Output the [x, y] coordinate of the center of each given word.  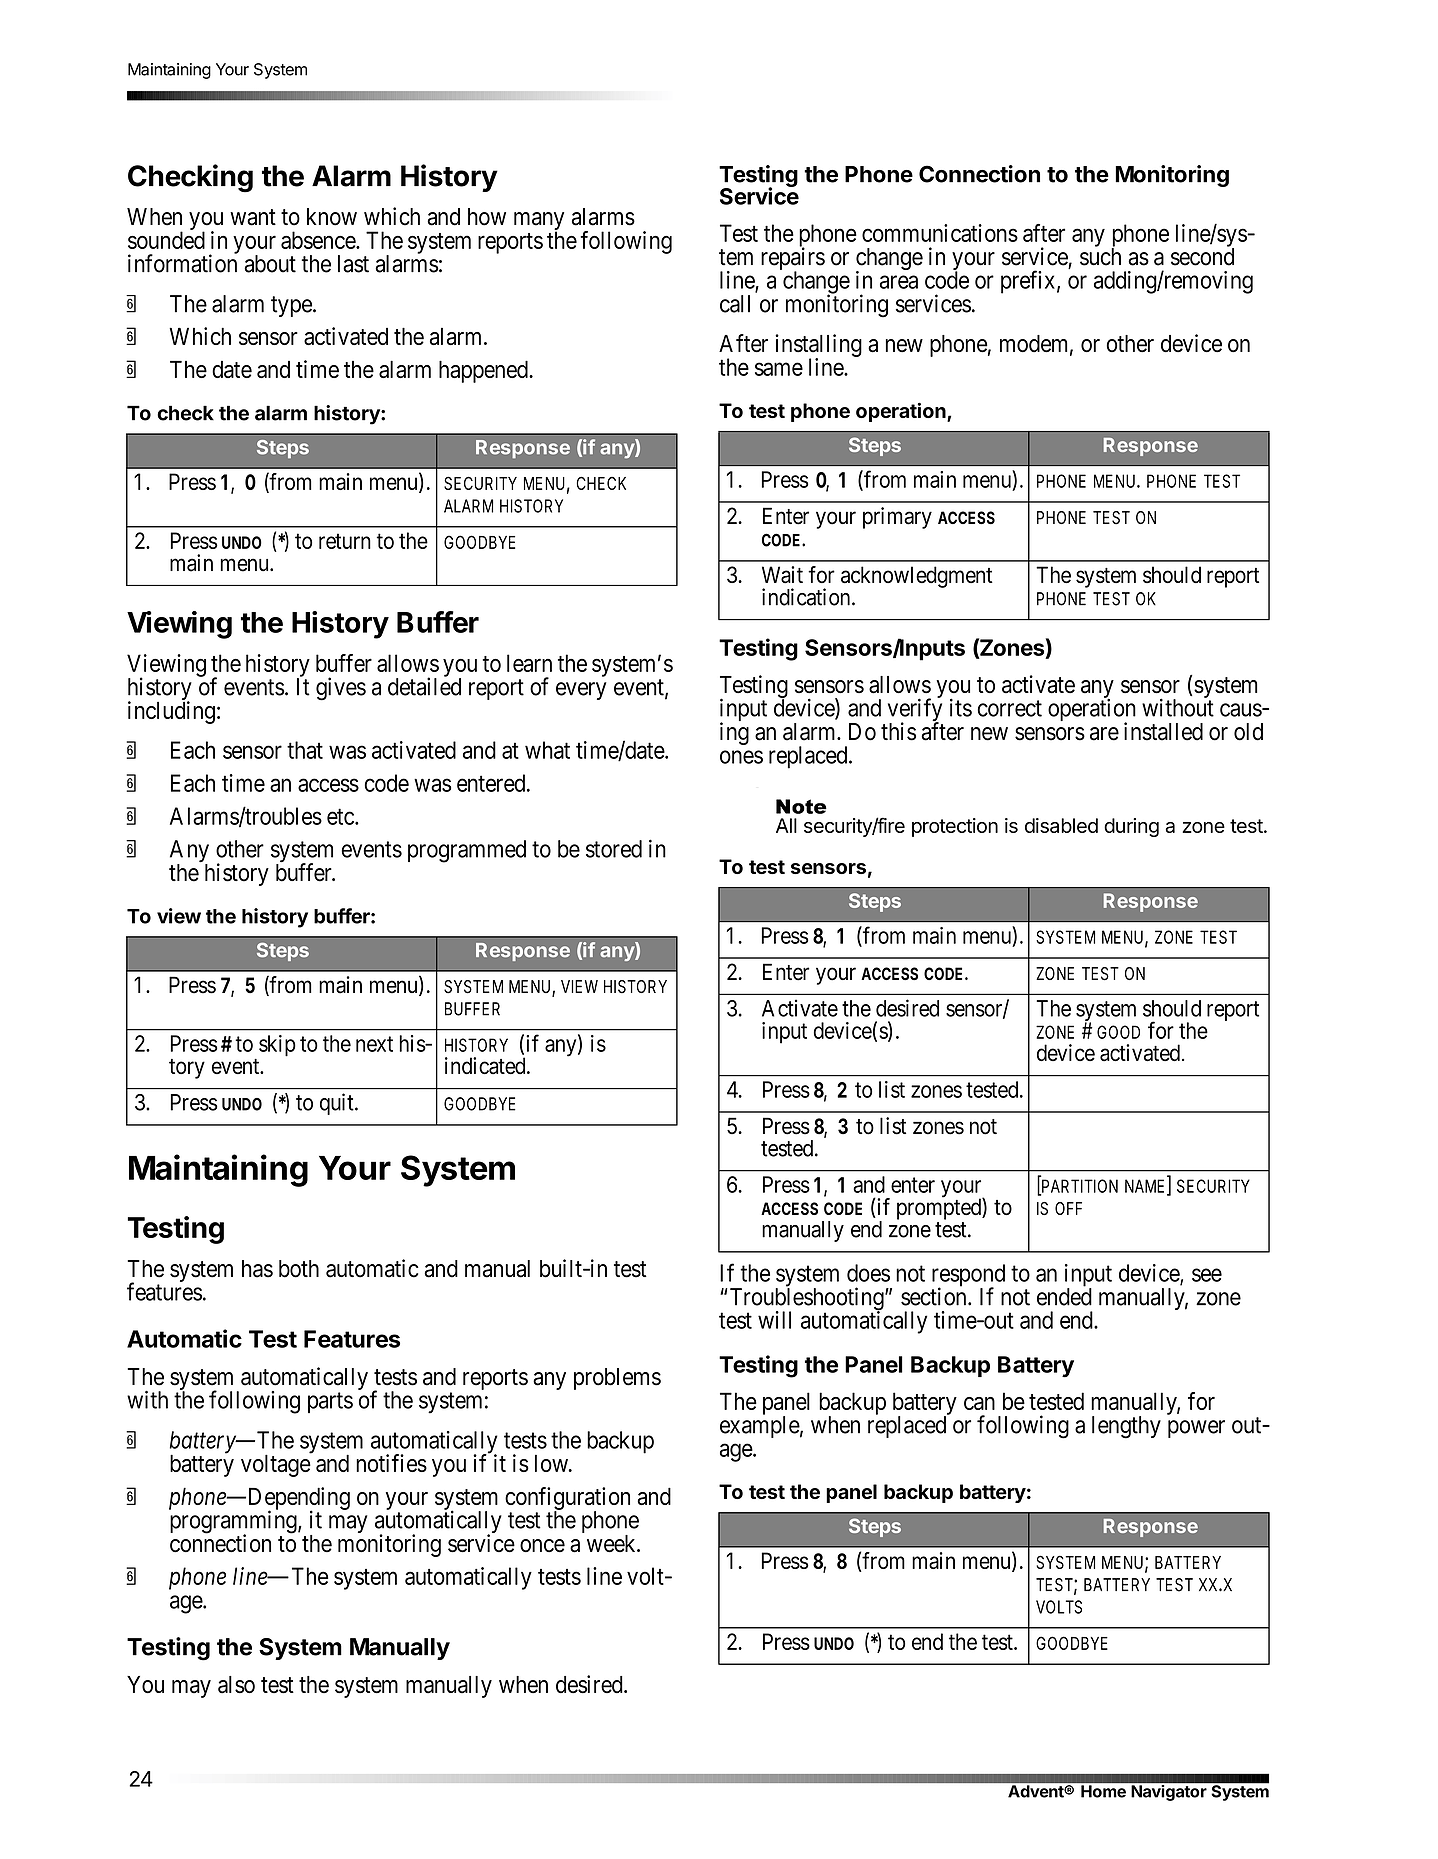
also [236, 1685]
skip [277, 1046]
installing [818, 346]
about [270, 264]
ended [1064, 1297]
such [1100, 257]
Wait [782, 575]
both [299, 1269]
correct [1010, 708]
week [612, 1544]
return [345, 541]
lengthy [1126, 1427]
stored [614, 849]
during [1131, 827]
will [774, 1320]
